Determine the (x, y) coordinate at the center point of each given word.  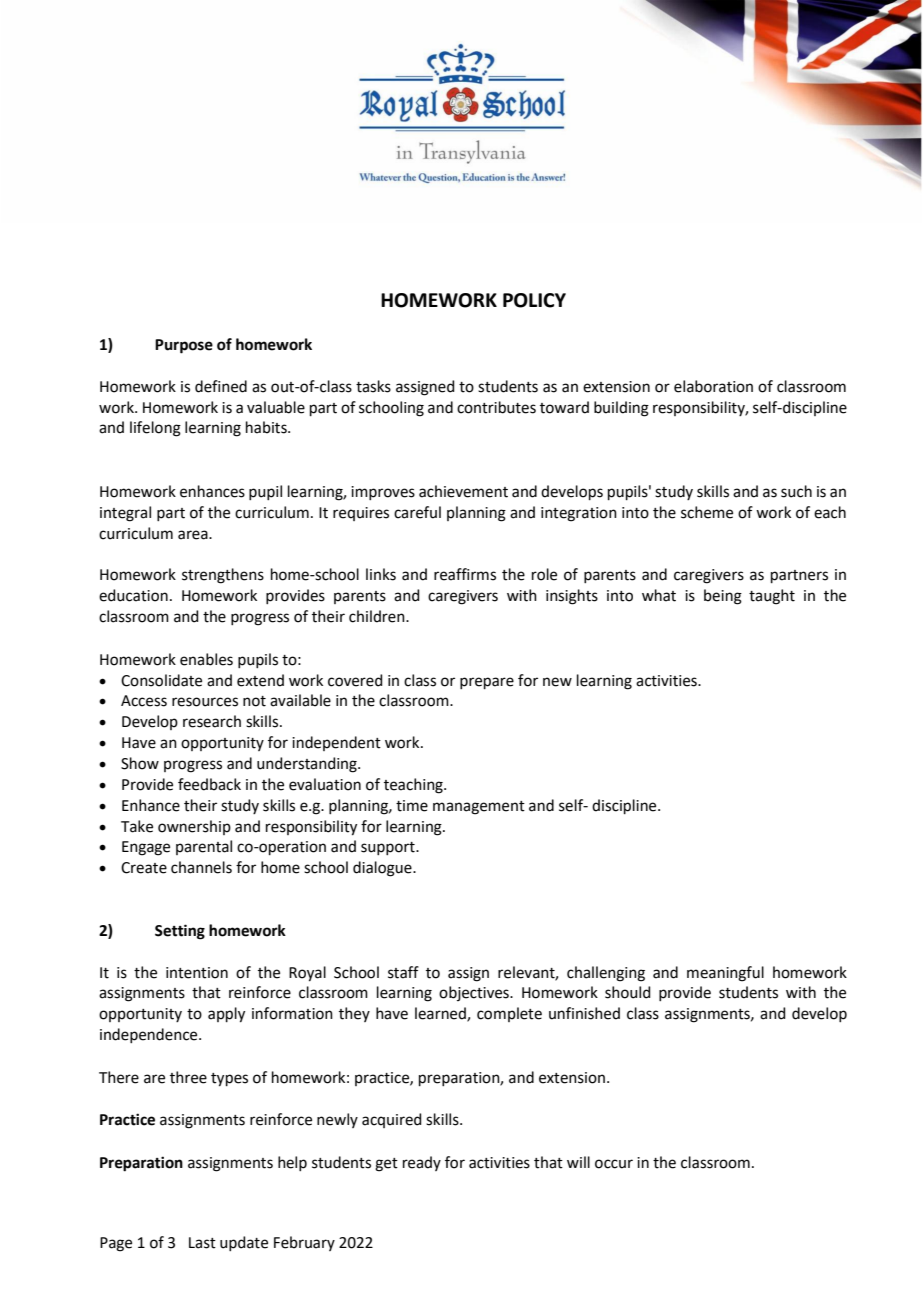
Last (202, 1243)
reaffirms (465, 574)
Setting (180, 932)
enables (206, 659)
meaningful (725, 974)
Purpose (184, 346)
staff (403, 972)
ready (422, 1163)
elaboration (713, 386)
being (723, 597)
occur (614, 1164)
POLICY (534, 300)
